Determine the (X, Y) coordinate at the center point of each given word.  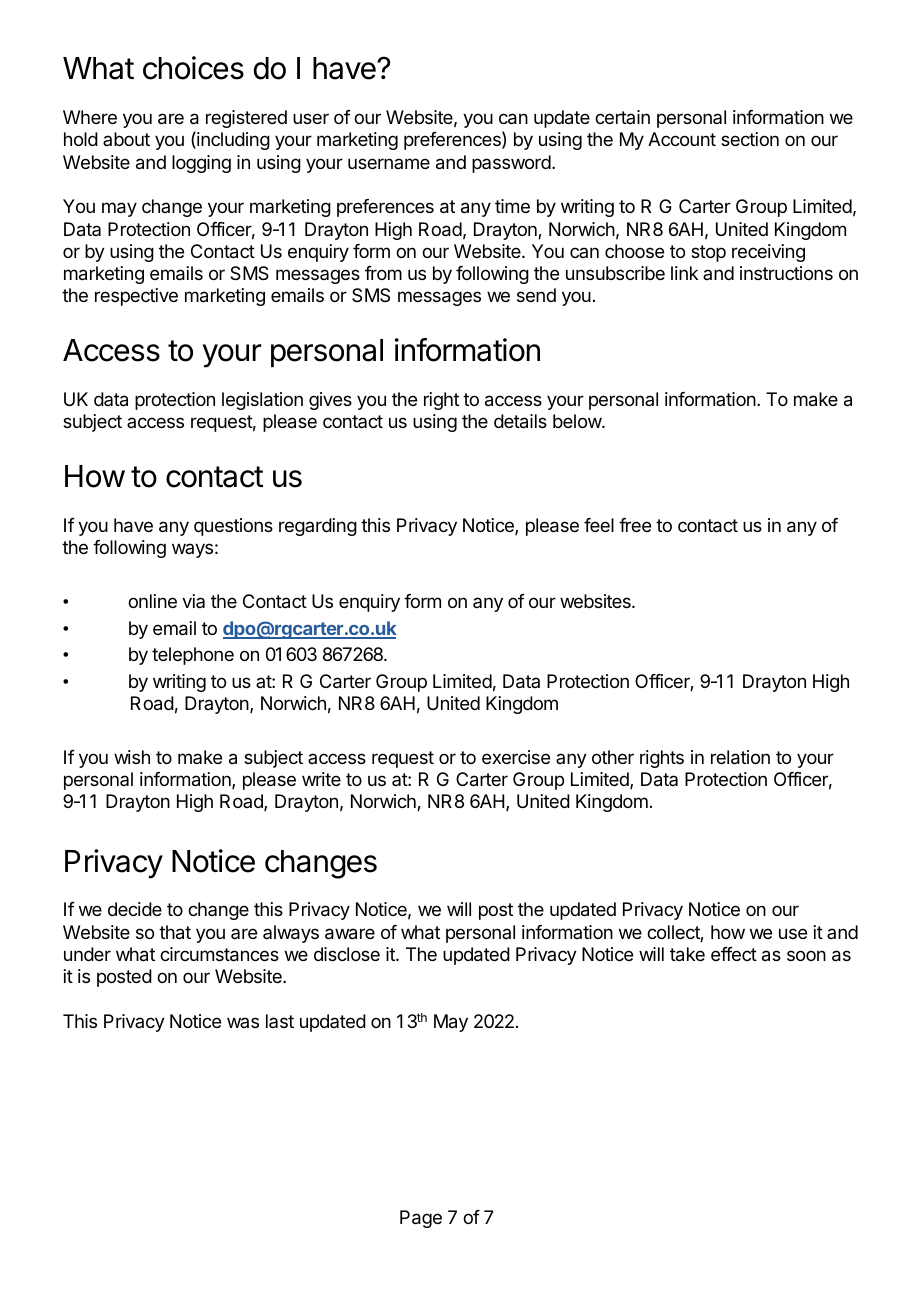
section (750, 139)
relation (740, 757)
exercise (516, 757)
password (511, 164)
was (243, 1022)
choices (193, 68)
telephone (193, 656)
